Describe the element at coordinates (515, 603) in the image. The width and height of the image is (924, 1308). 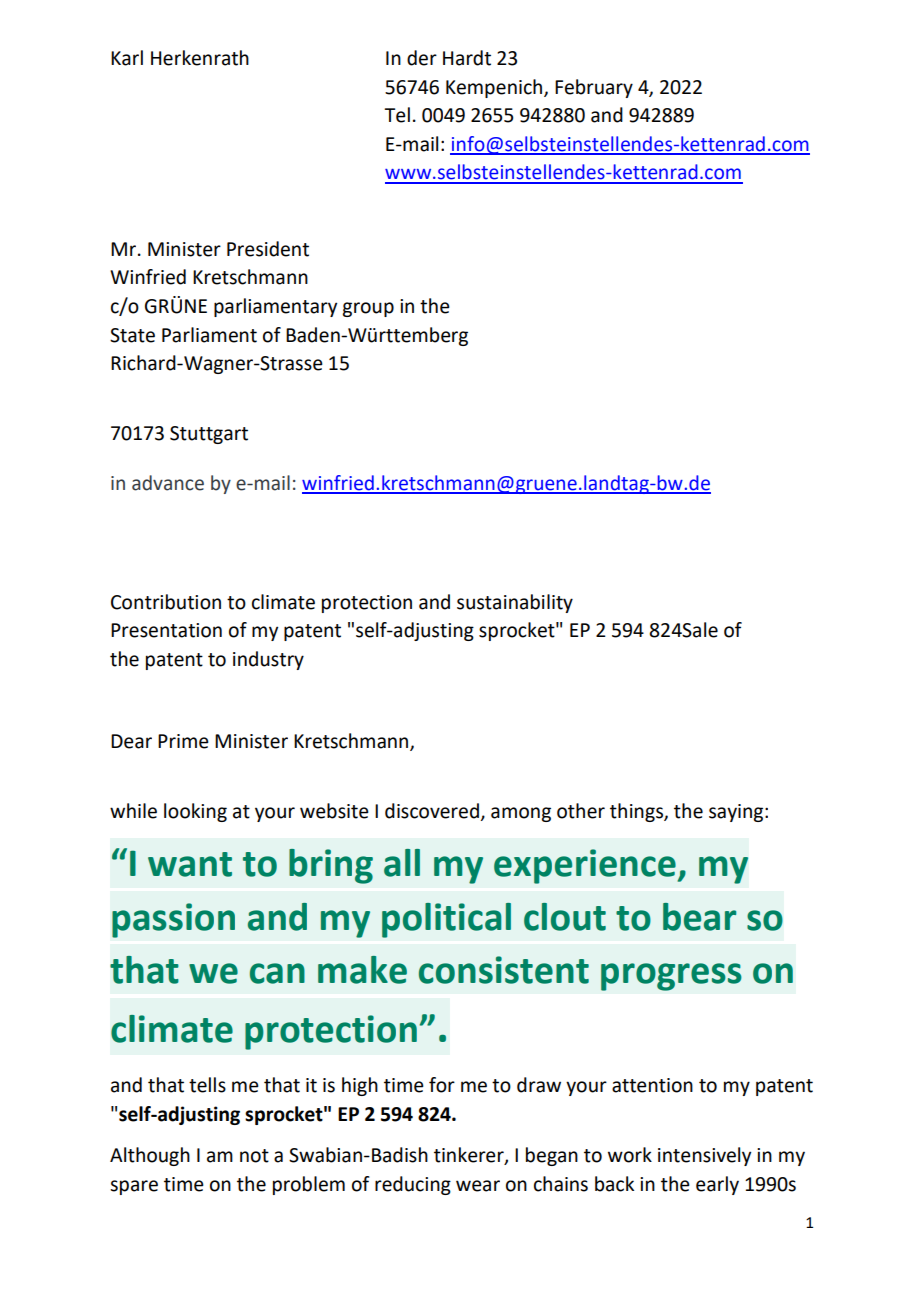
I see `sustainability` at that location.
